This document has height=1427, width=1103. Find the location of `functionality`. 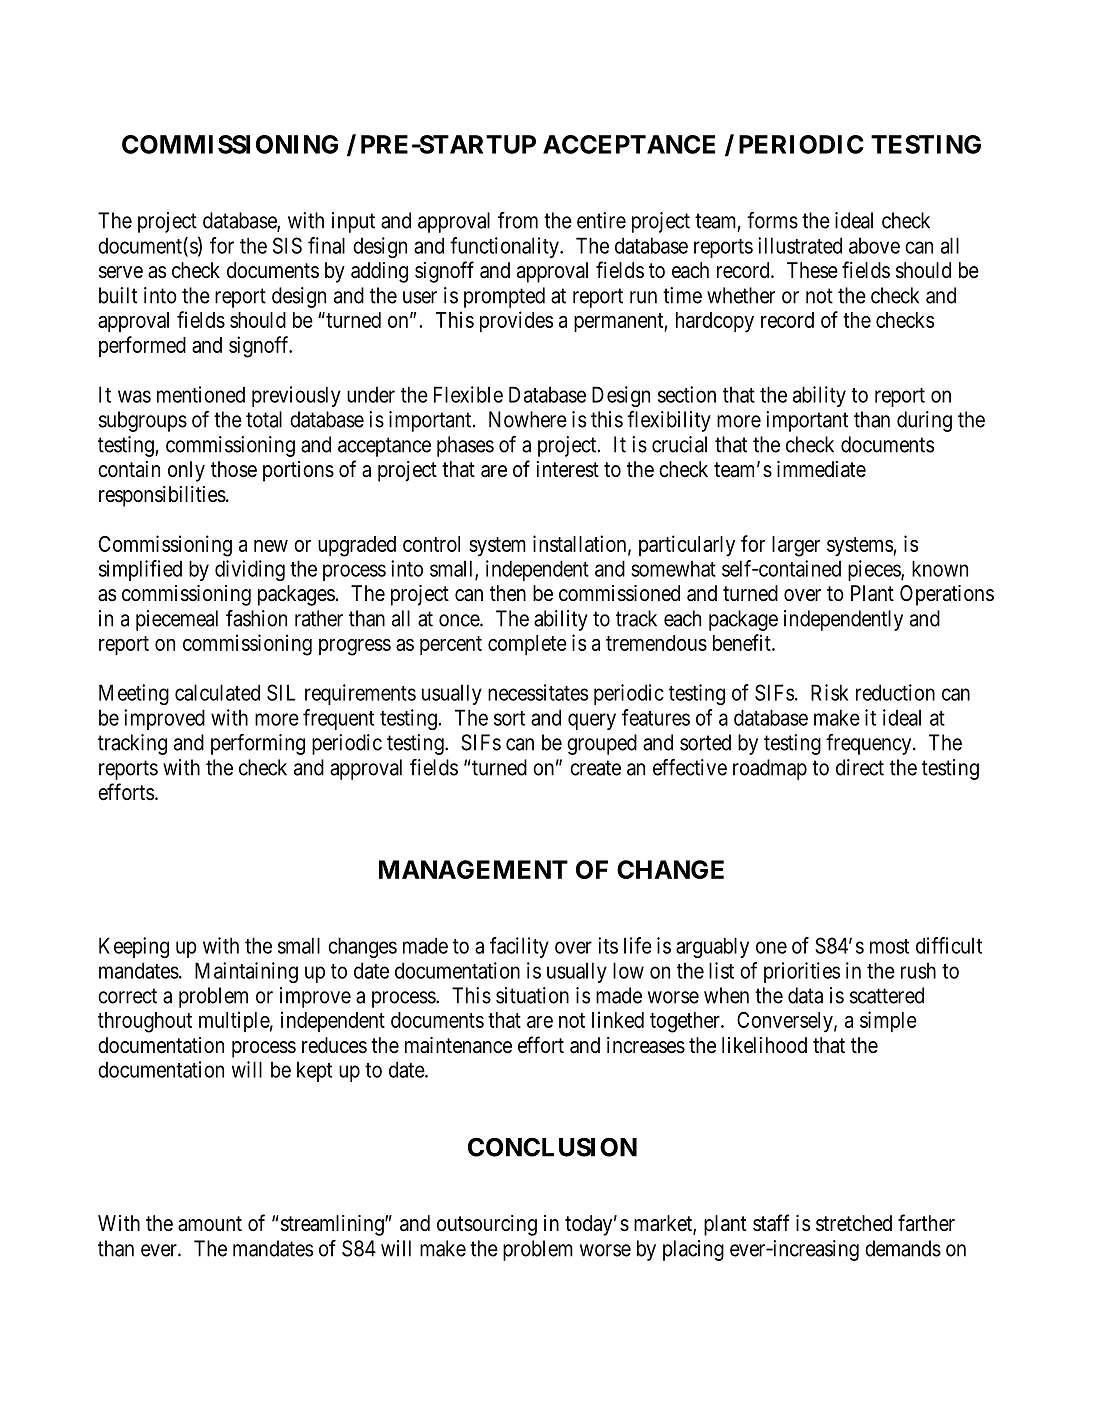

functionality is located at coordinates (505, 247).
